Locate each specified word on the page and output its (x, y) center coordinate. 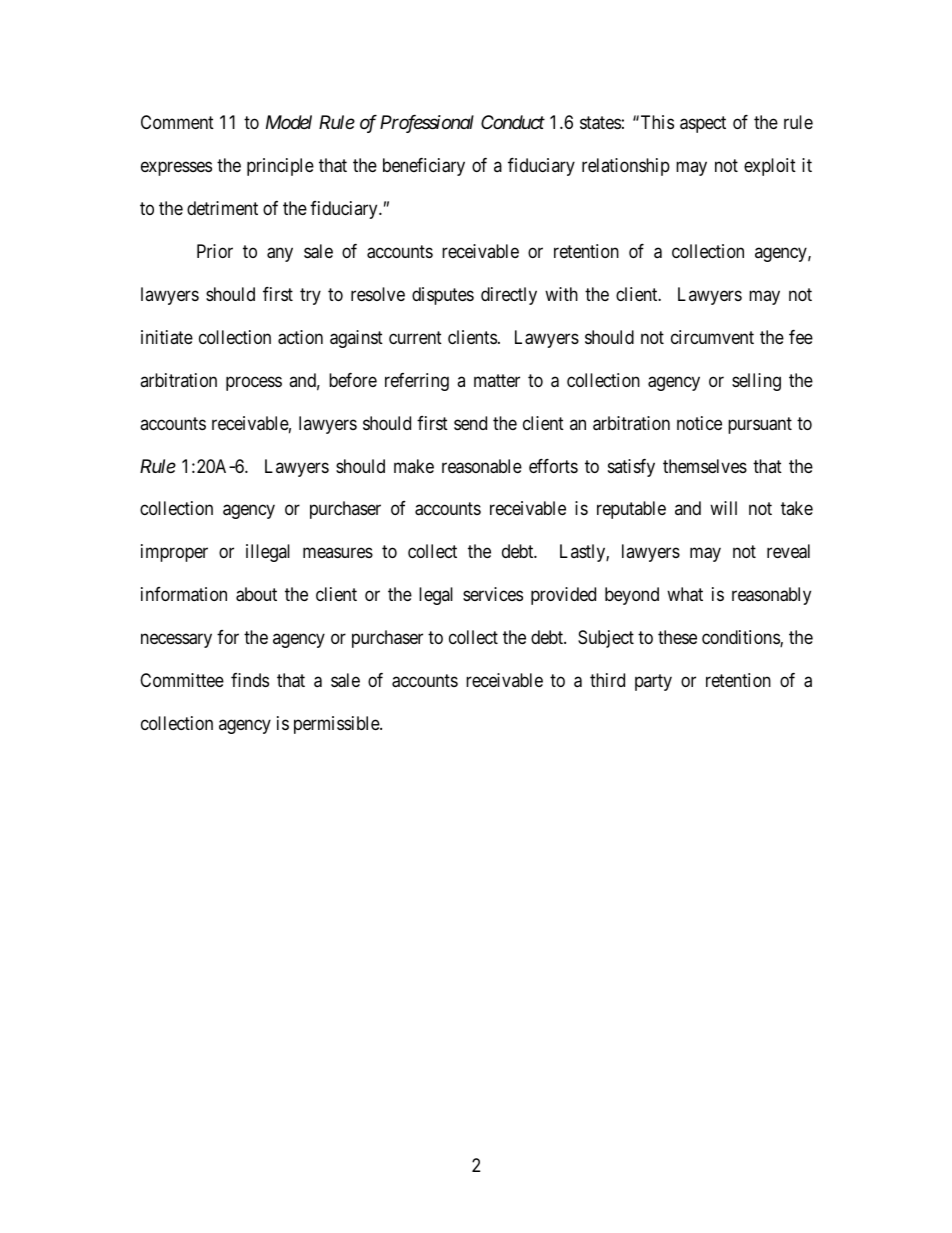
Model (289, 122)
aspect (703, 124)
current (415, 337)
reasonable (482, 466)
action (300, 337)
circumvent (712, 337)
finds (250, 680)
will (723, 508)
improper (174, 553)
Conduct (513, 122)
